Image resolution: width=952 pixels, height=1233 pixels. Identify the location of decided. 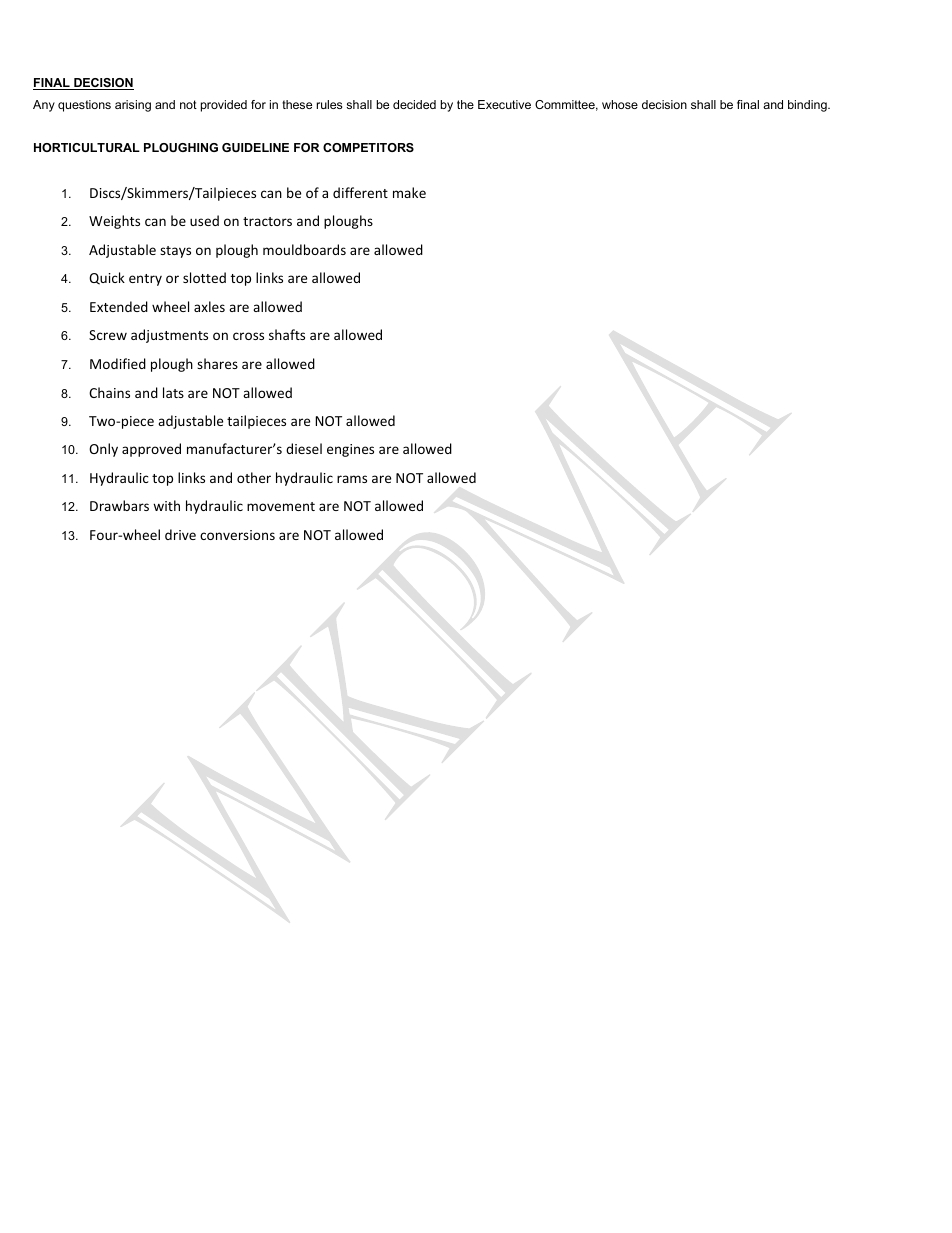
(414, 104).
